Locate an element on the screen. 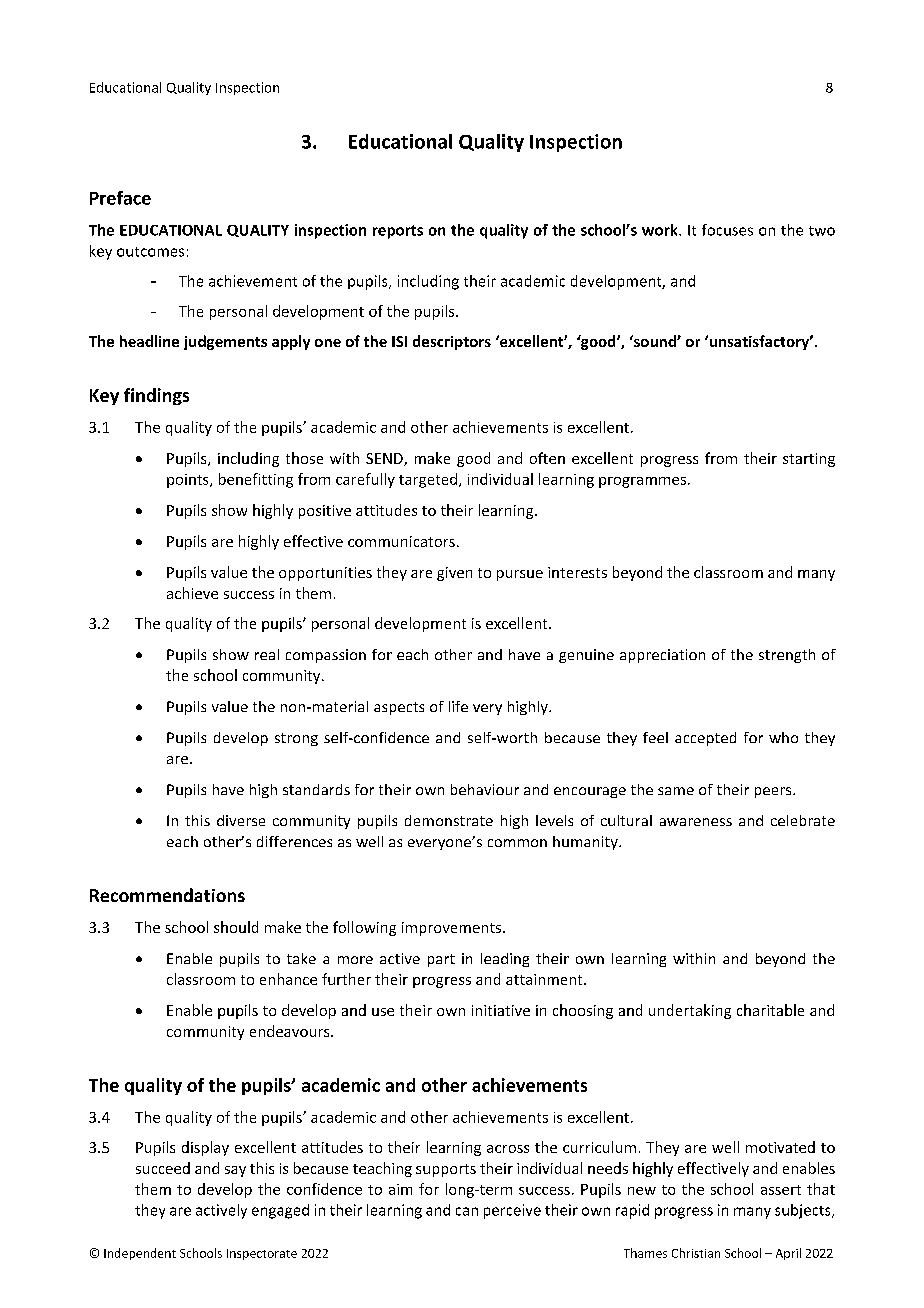  outcomes is located at coordinates (150, 252).
